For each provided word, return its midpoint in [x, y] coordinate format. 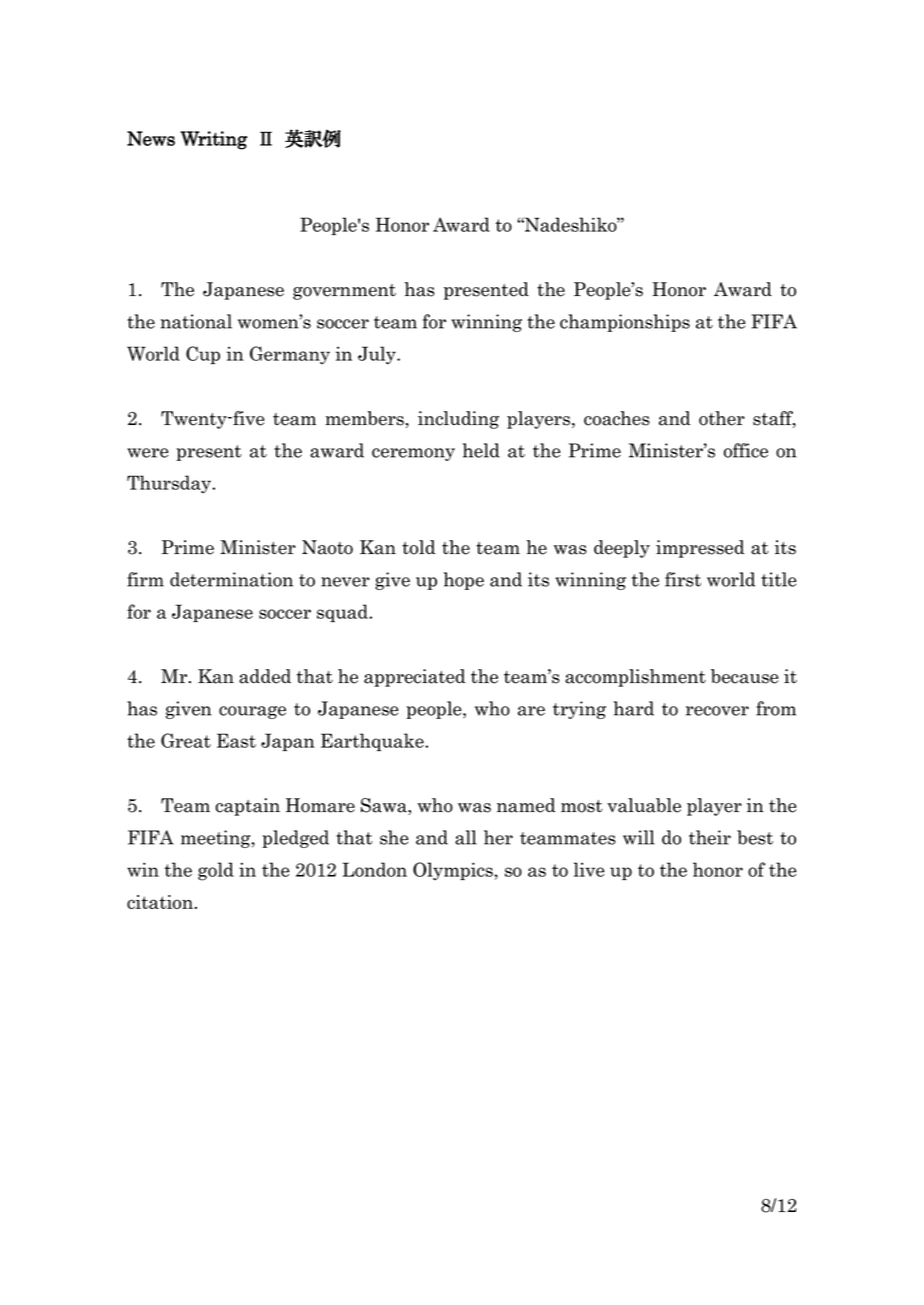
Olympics [454, 871]
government [344, 292]
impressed [700, 549]
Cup [203, 355]
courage [252, 712]
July [378, 355]
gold [216, 871]
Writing [214, 140]
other [722, 418]
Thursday [170, 484]
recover [717, 711]
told [418, 547]
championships [625, 323]
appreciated [414, 678]
